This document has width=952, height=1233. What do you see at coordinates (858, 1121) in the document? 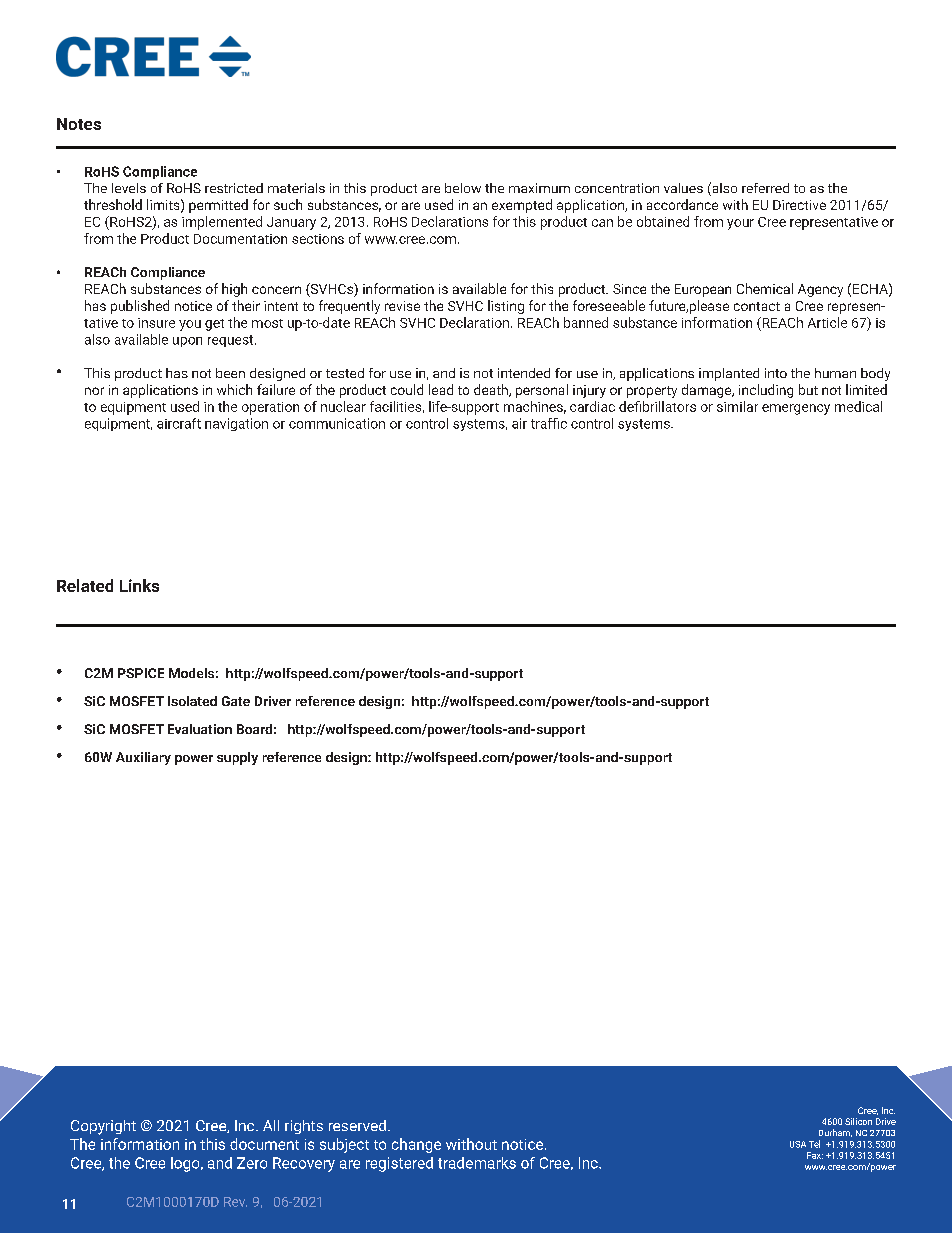
I see `Silicon` at bounding box center [858, 1121].
